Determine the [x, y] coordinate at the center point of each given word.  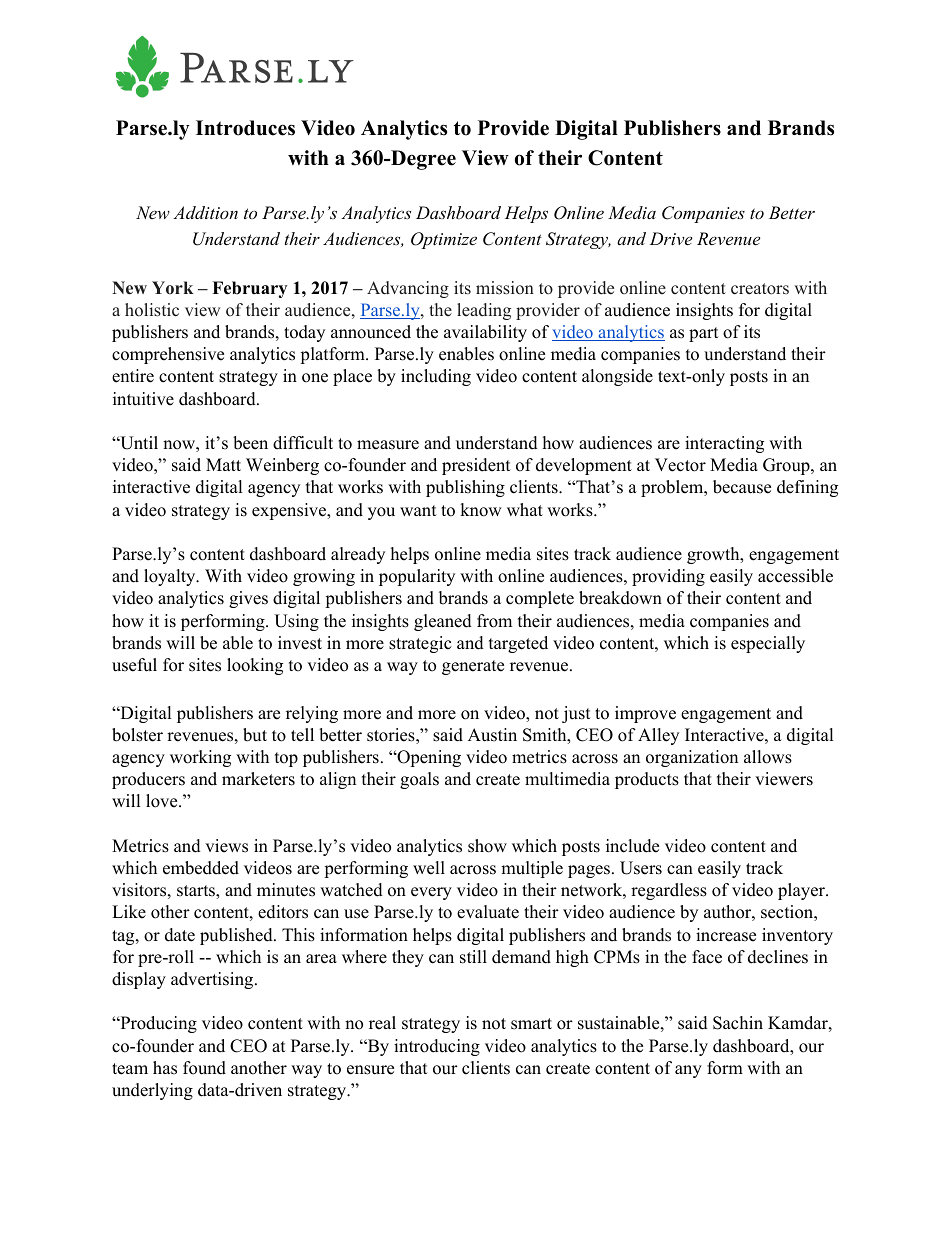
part [704, 334]
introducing [437, 1047]
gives [248, 599]
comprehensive [168, 355]
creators [760, 289]
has [165, 1068]
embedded [201, 868]
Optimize [444, 240]
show [487, 846]
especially [768, 644]
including [436, 377]
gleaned [443, 622]
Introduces [245, 128]
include [632, 846]
